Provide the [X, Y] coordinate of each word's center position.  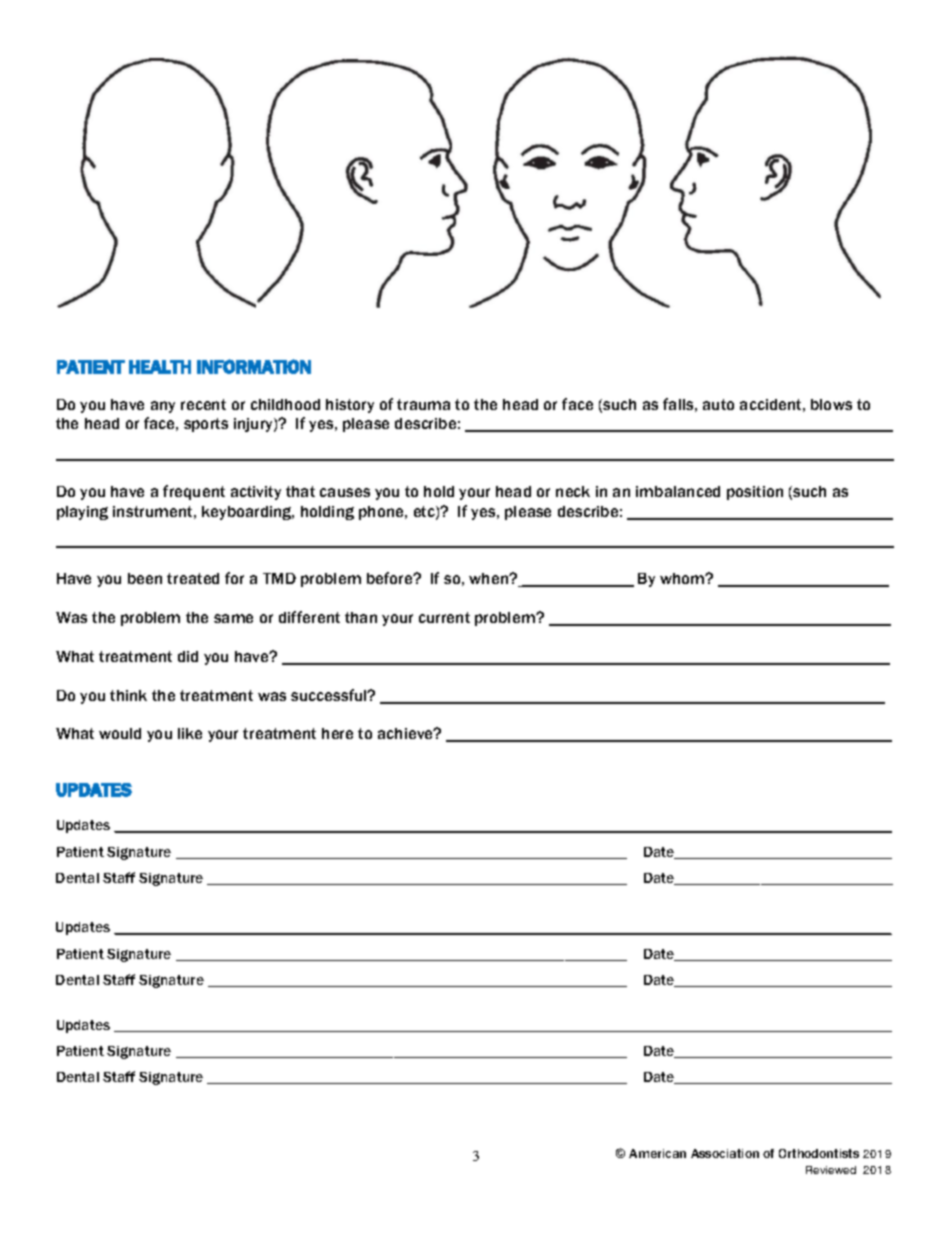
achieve [407, 733]
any [163, 407]
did [188, 656]
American [657, 1153]
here [337, 733]
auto [718, 404]
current [444, 617]
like [190, 733]
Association [725, 1153]
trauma [423, 404]
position [755, 493]
